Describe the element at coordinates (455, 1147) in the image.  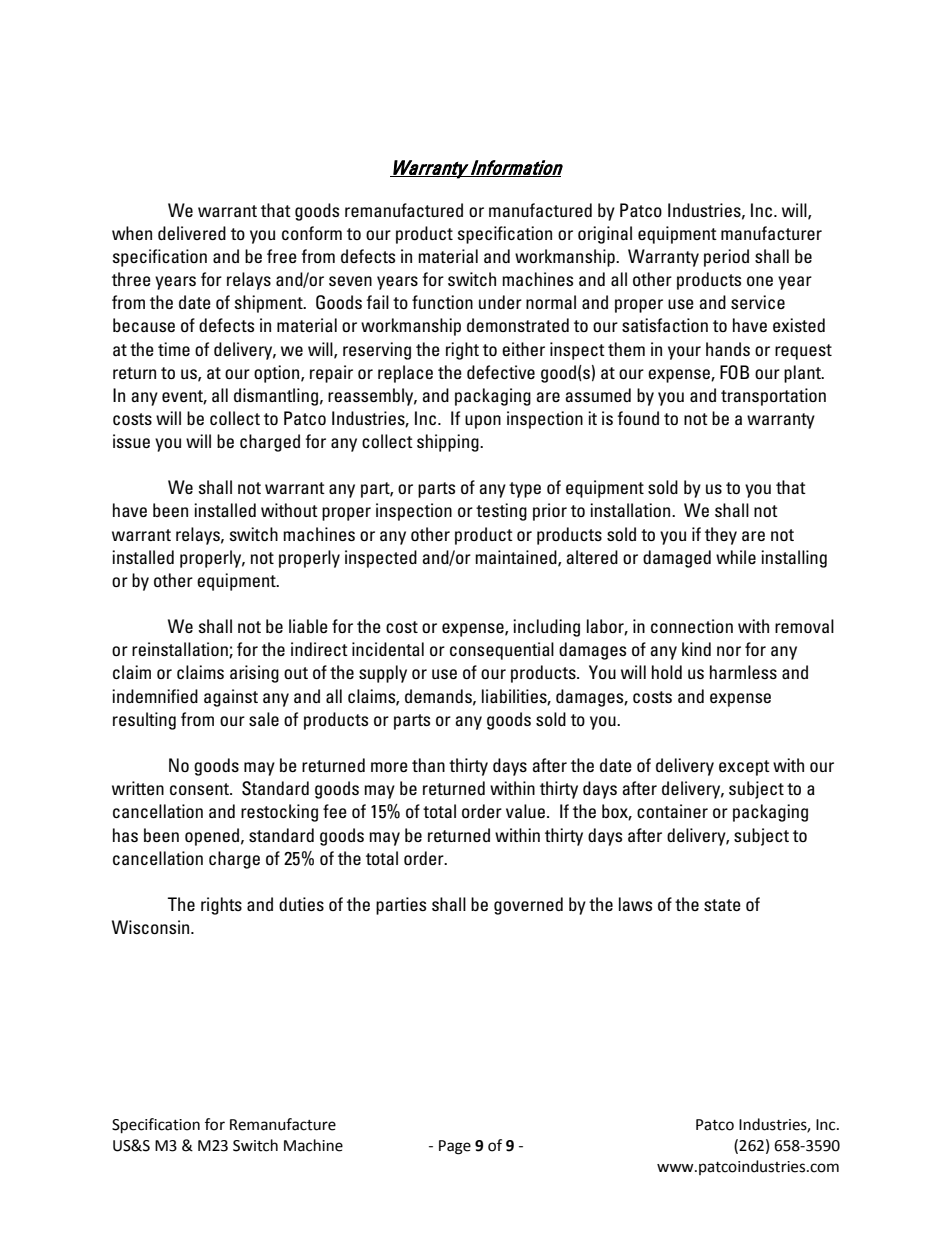
I see `Page` at that location.
